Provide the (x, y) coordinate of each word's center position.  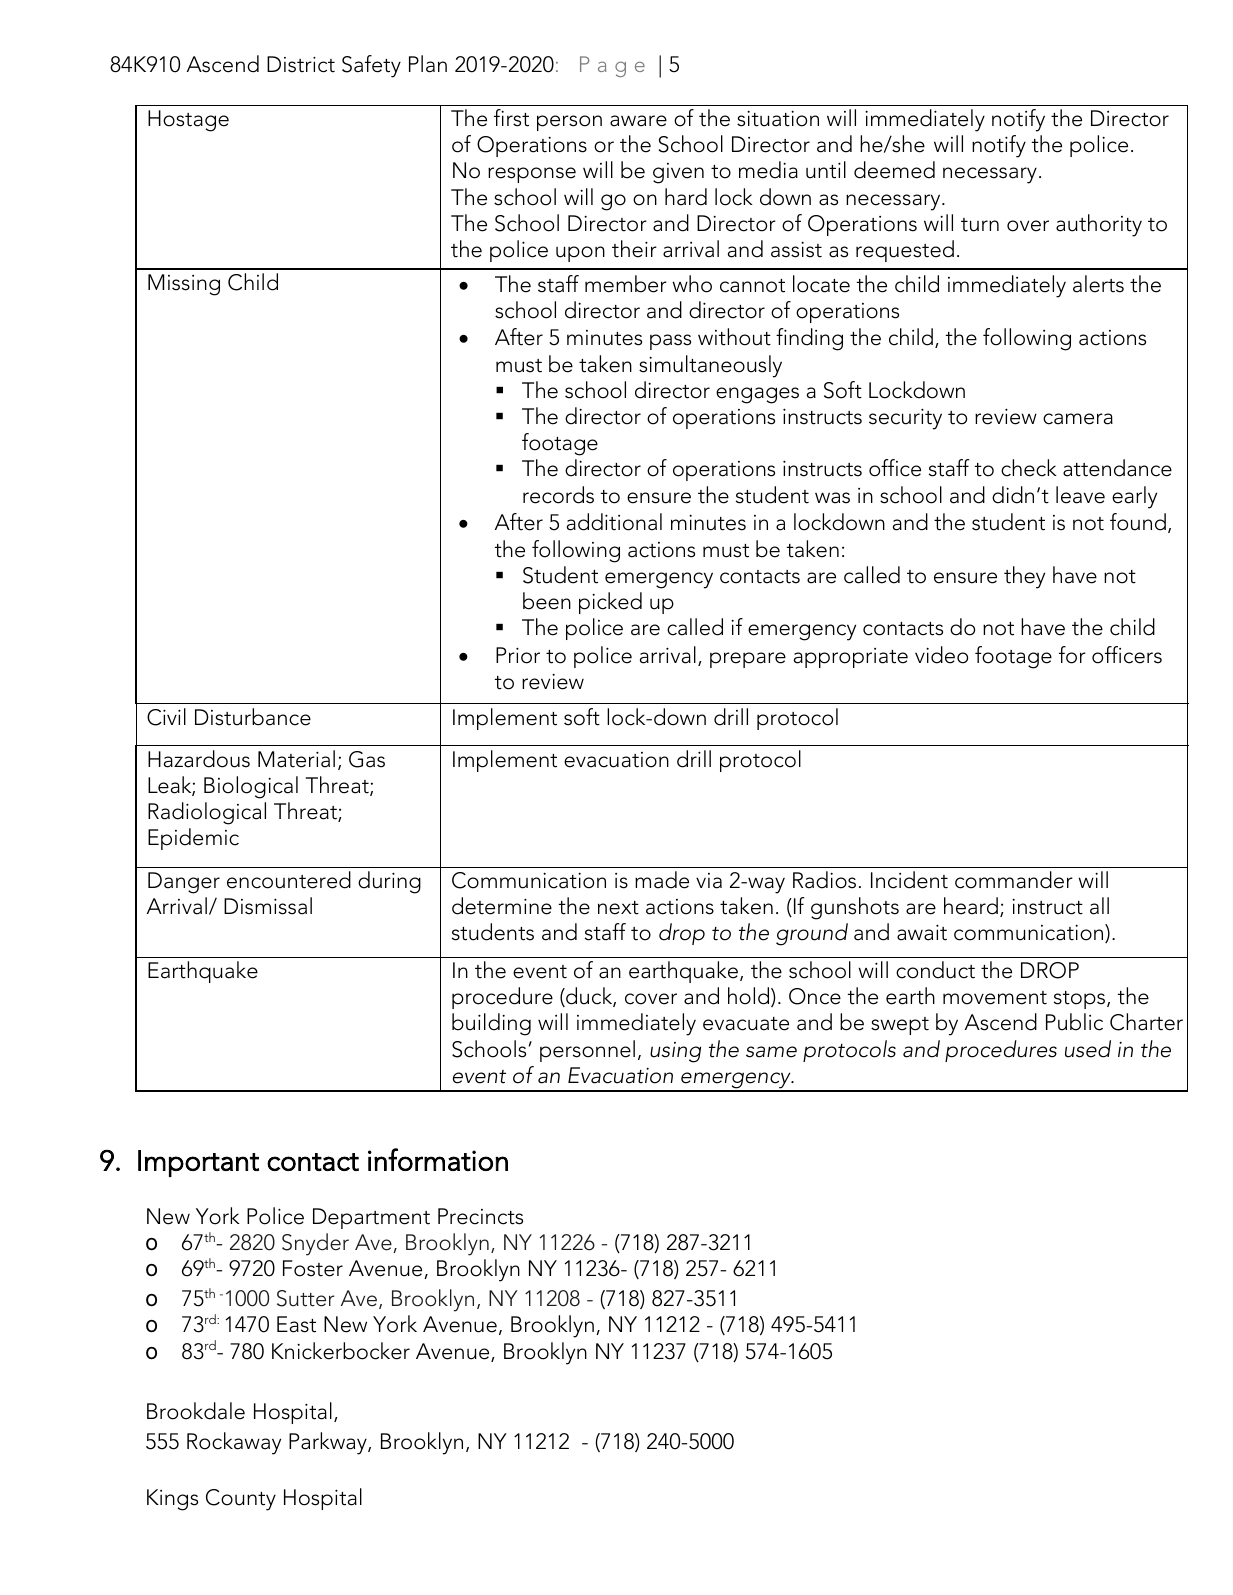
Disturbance (253, 717)
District (301, 64)
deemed (894, 170)
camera (1078, 419)
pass (670, 342)
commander (1014, 880)
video (941, 655)
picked (610, 603)
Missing (184, 285)
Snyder (315, 1244)
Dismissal (268, 906)
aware (638, 121)
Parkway (329, 1443)
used (1088, 1049)
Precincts (480, 1216)
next (618, 908)
